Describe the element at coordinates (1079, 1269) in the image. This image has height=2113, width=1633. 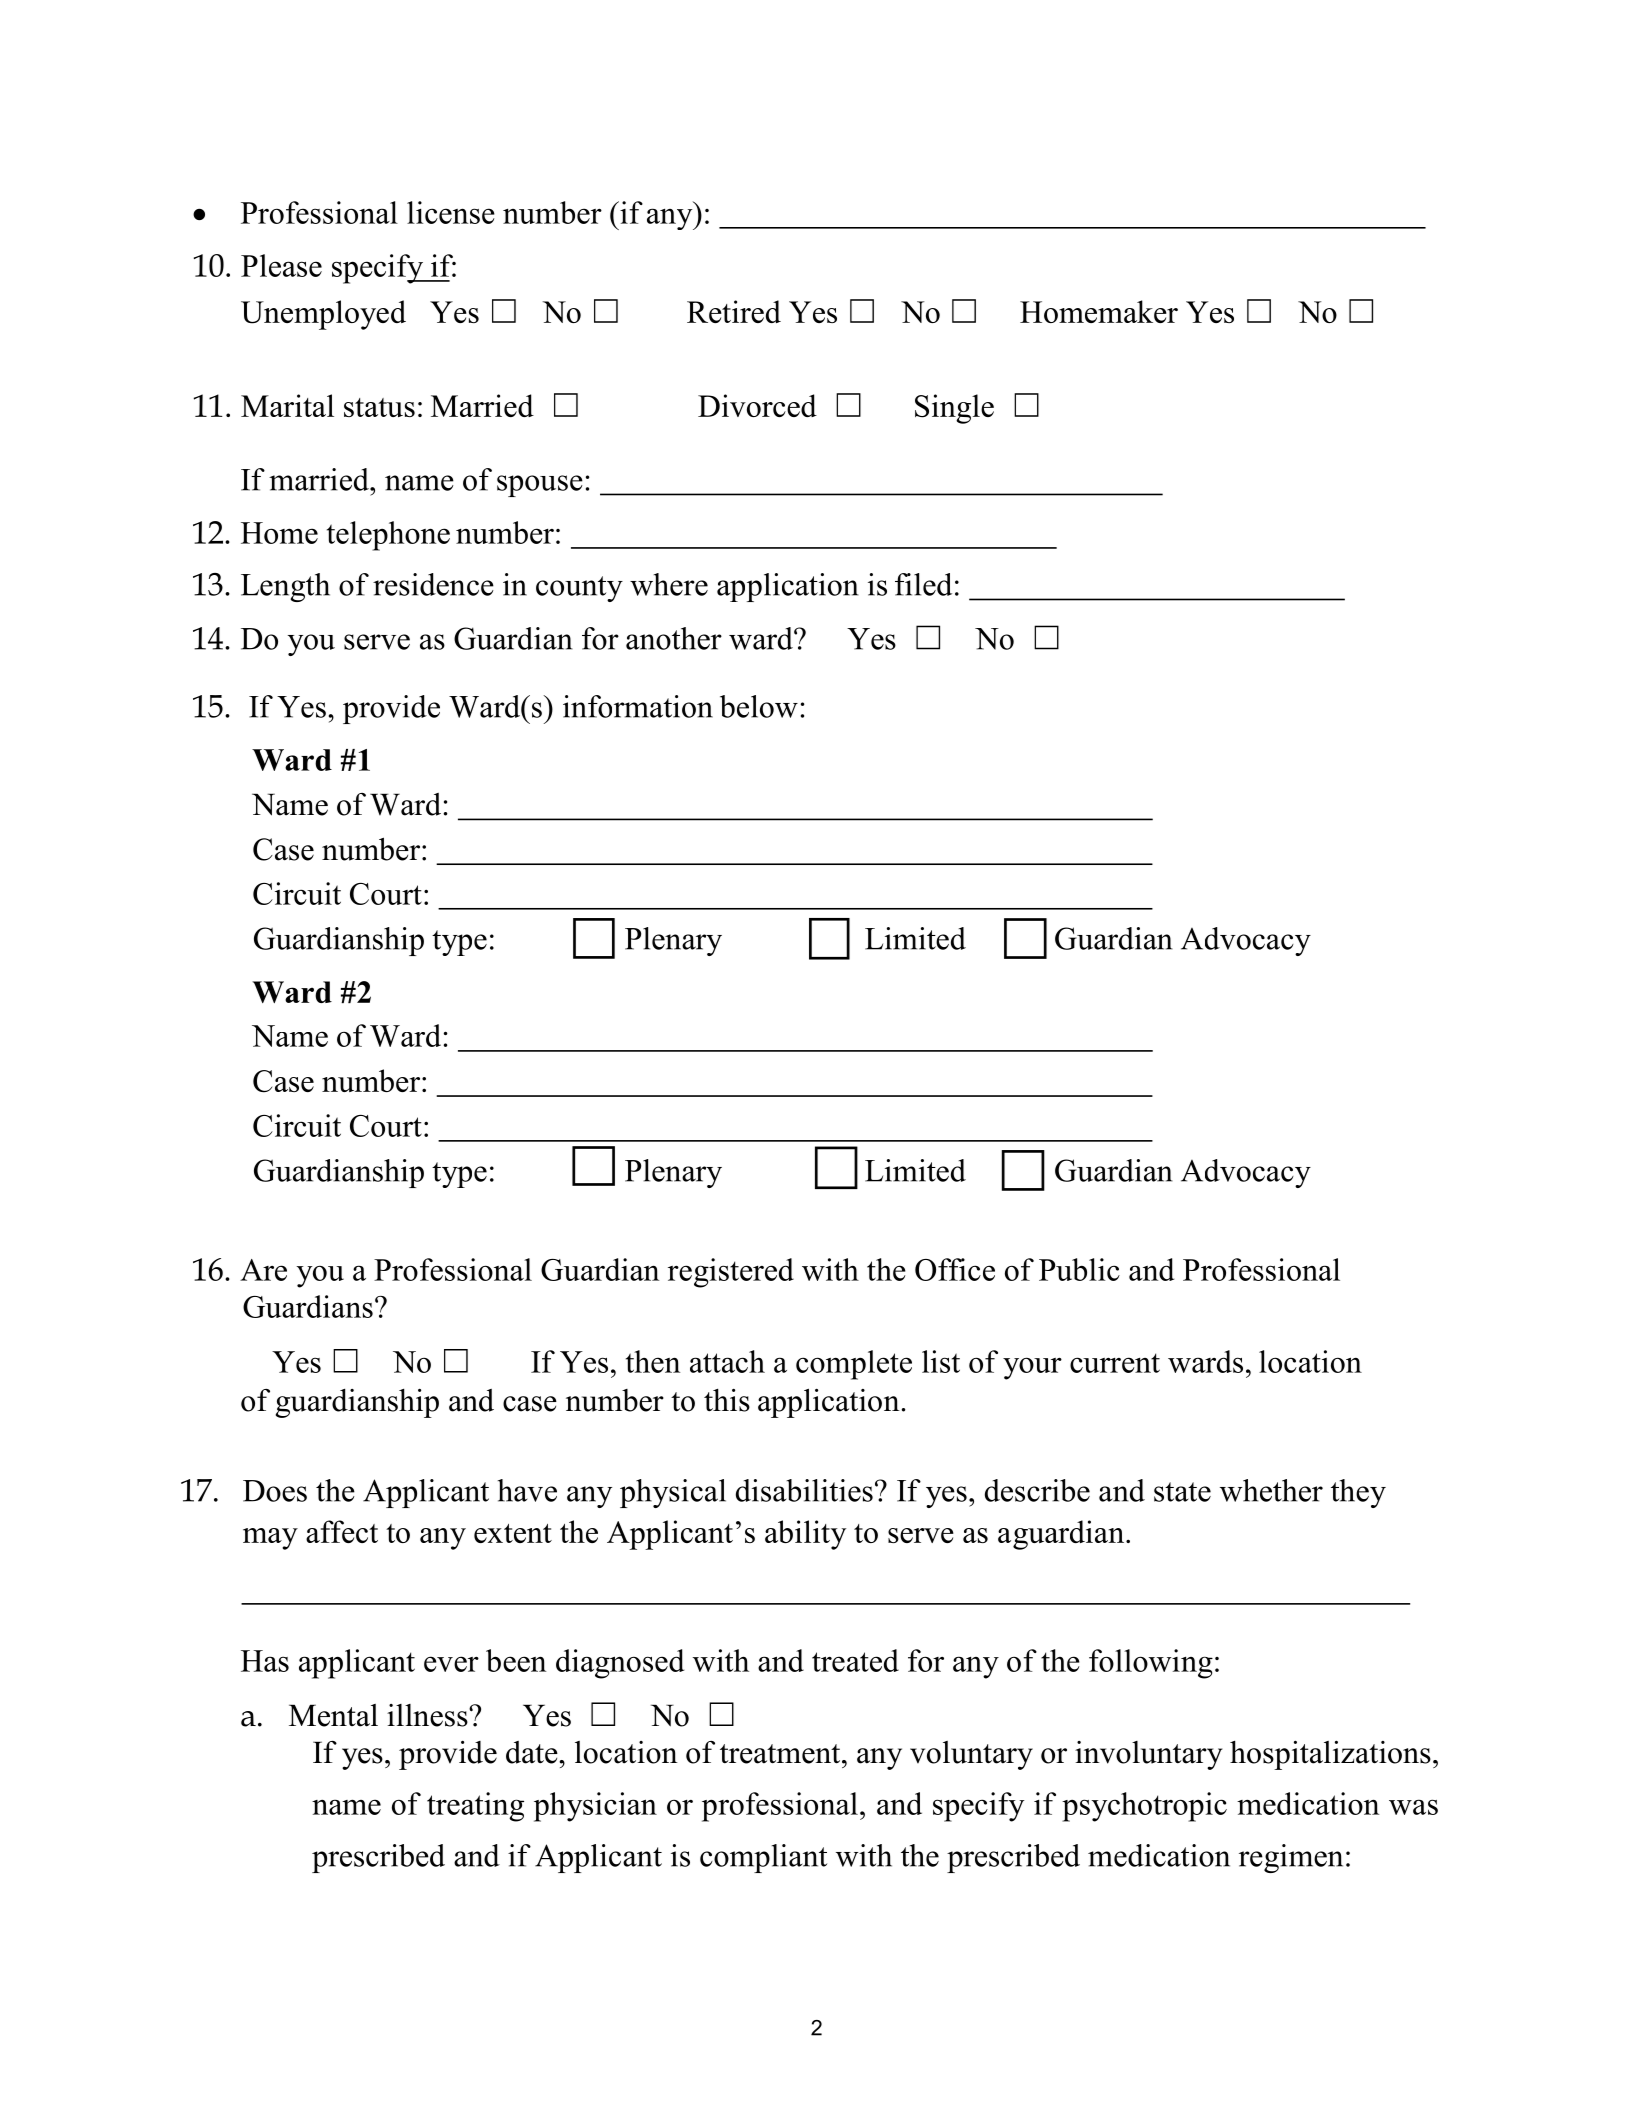
I see `Public` at that location.
